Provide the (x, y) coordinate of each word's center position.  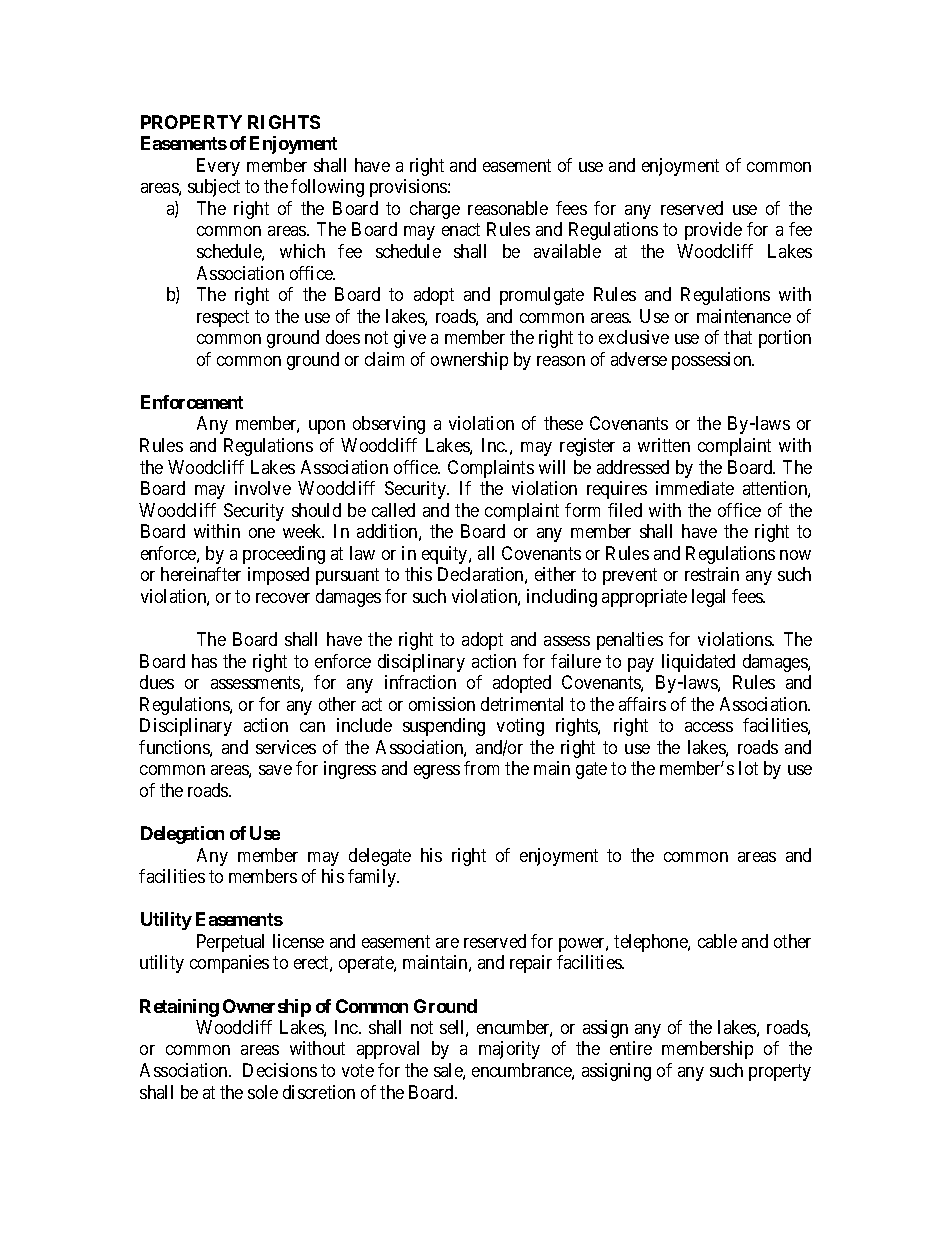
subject (214, 188)
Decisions (280, 1070)
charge (435, 210)
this (418, 574)
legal (708, 598)
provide (713, 231)
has (204, 661)
